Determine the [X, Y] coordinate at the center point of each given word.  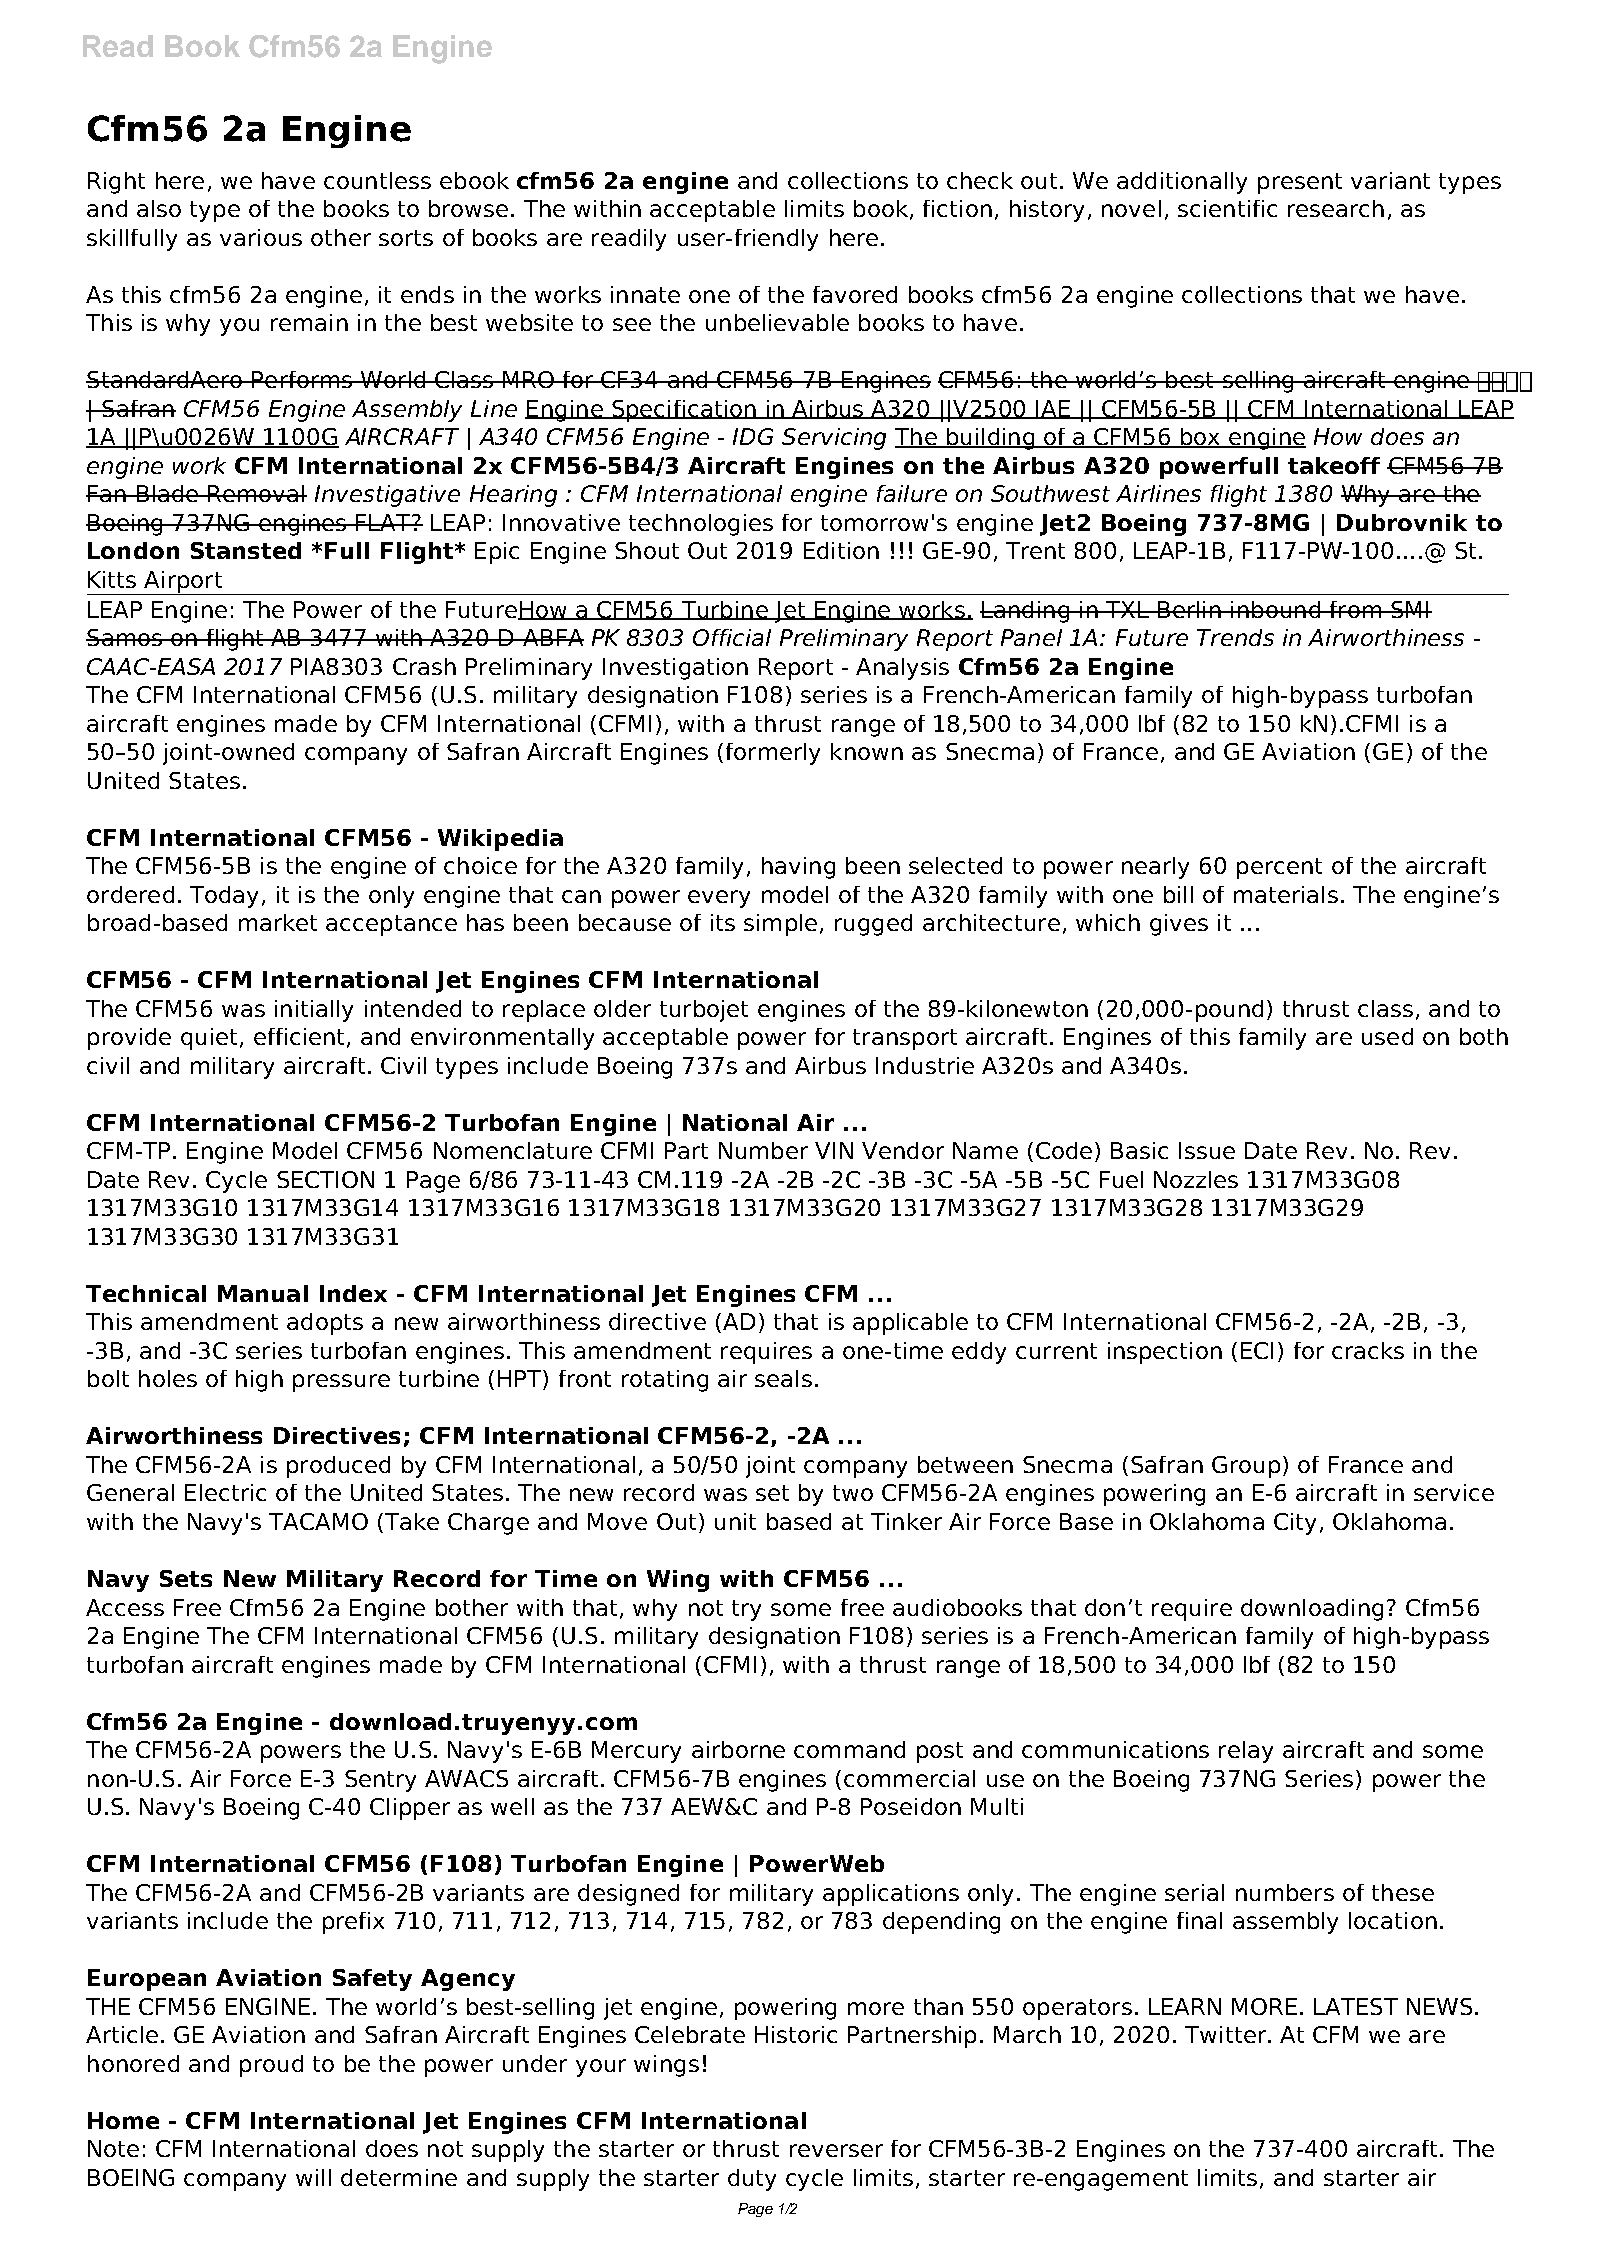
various [261, 237]
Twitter [1227, 2034]
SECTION [325, 1179]
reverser [836, 2150]
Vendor [903, 1150]
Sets [186, 1578]
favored [855, 294]
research [1336, 208]
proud [271, 2066]
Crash [424, 666]
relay [1246, 1752]
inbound [1276, 609]
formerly [773, 754]
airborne [738, 1749]
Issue [1207, 1150]
